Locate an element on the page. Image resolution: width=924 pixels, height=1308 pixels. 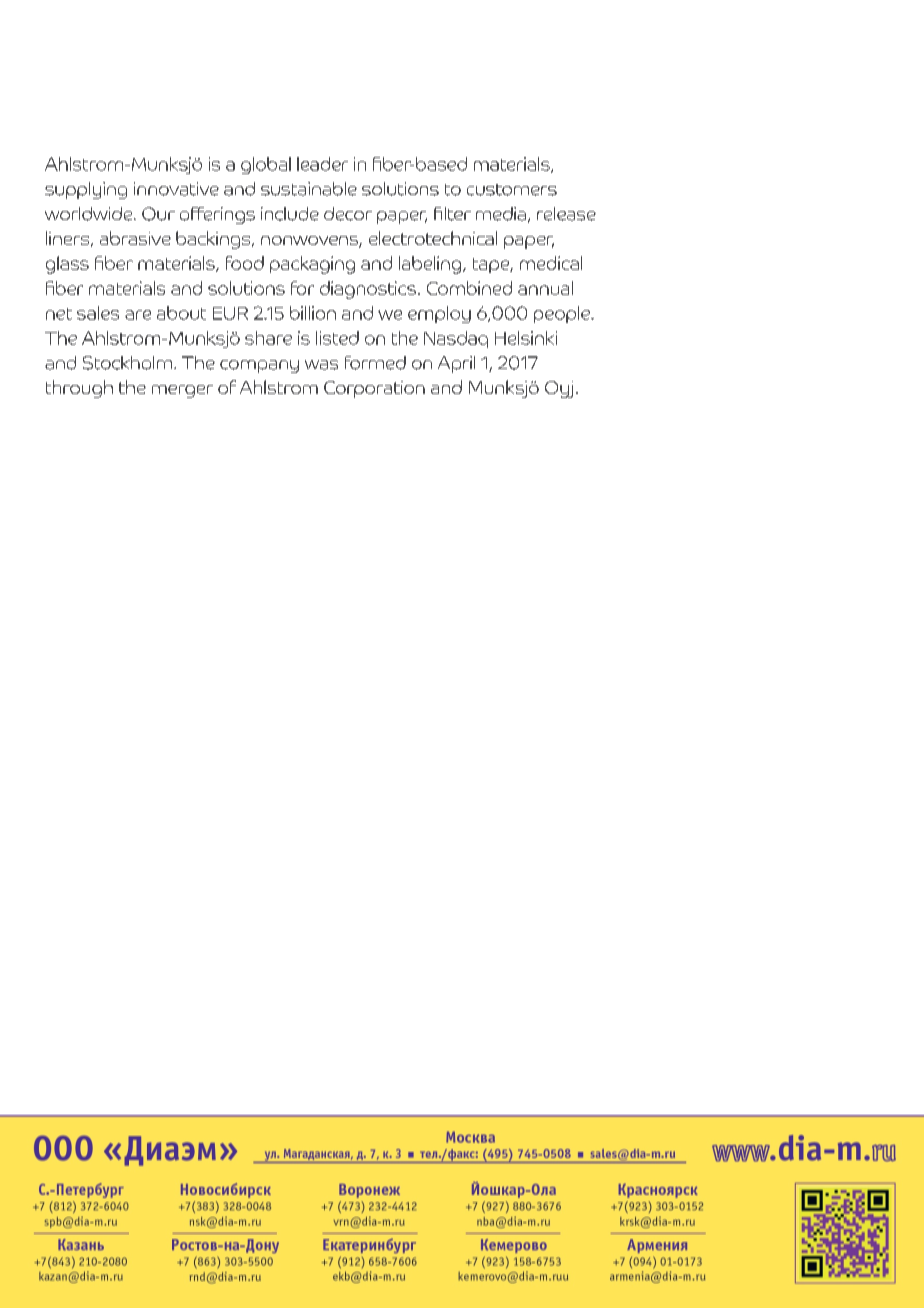
April is located at coordinates (456, 364).
